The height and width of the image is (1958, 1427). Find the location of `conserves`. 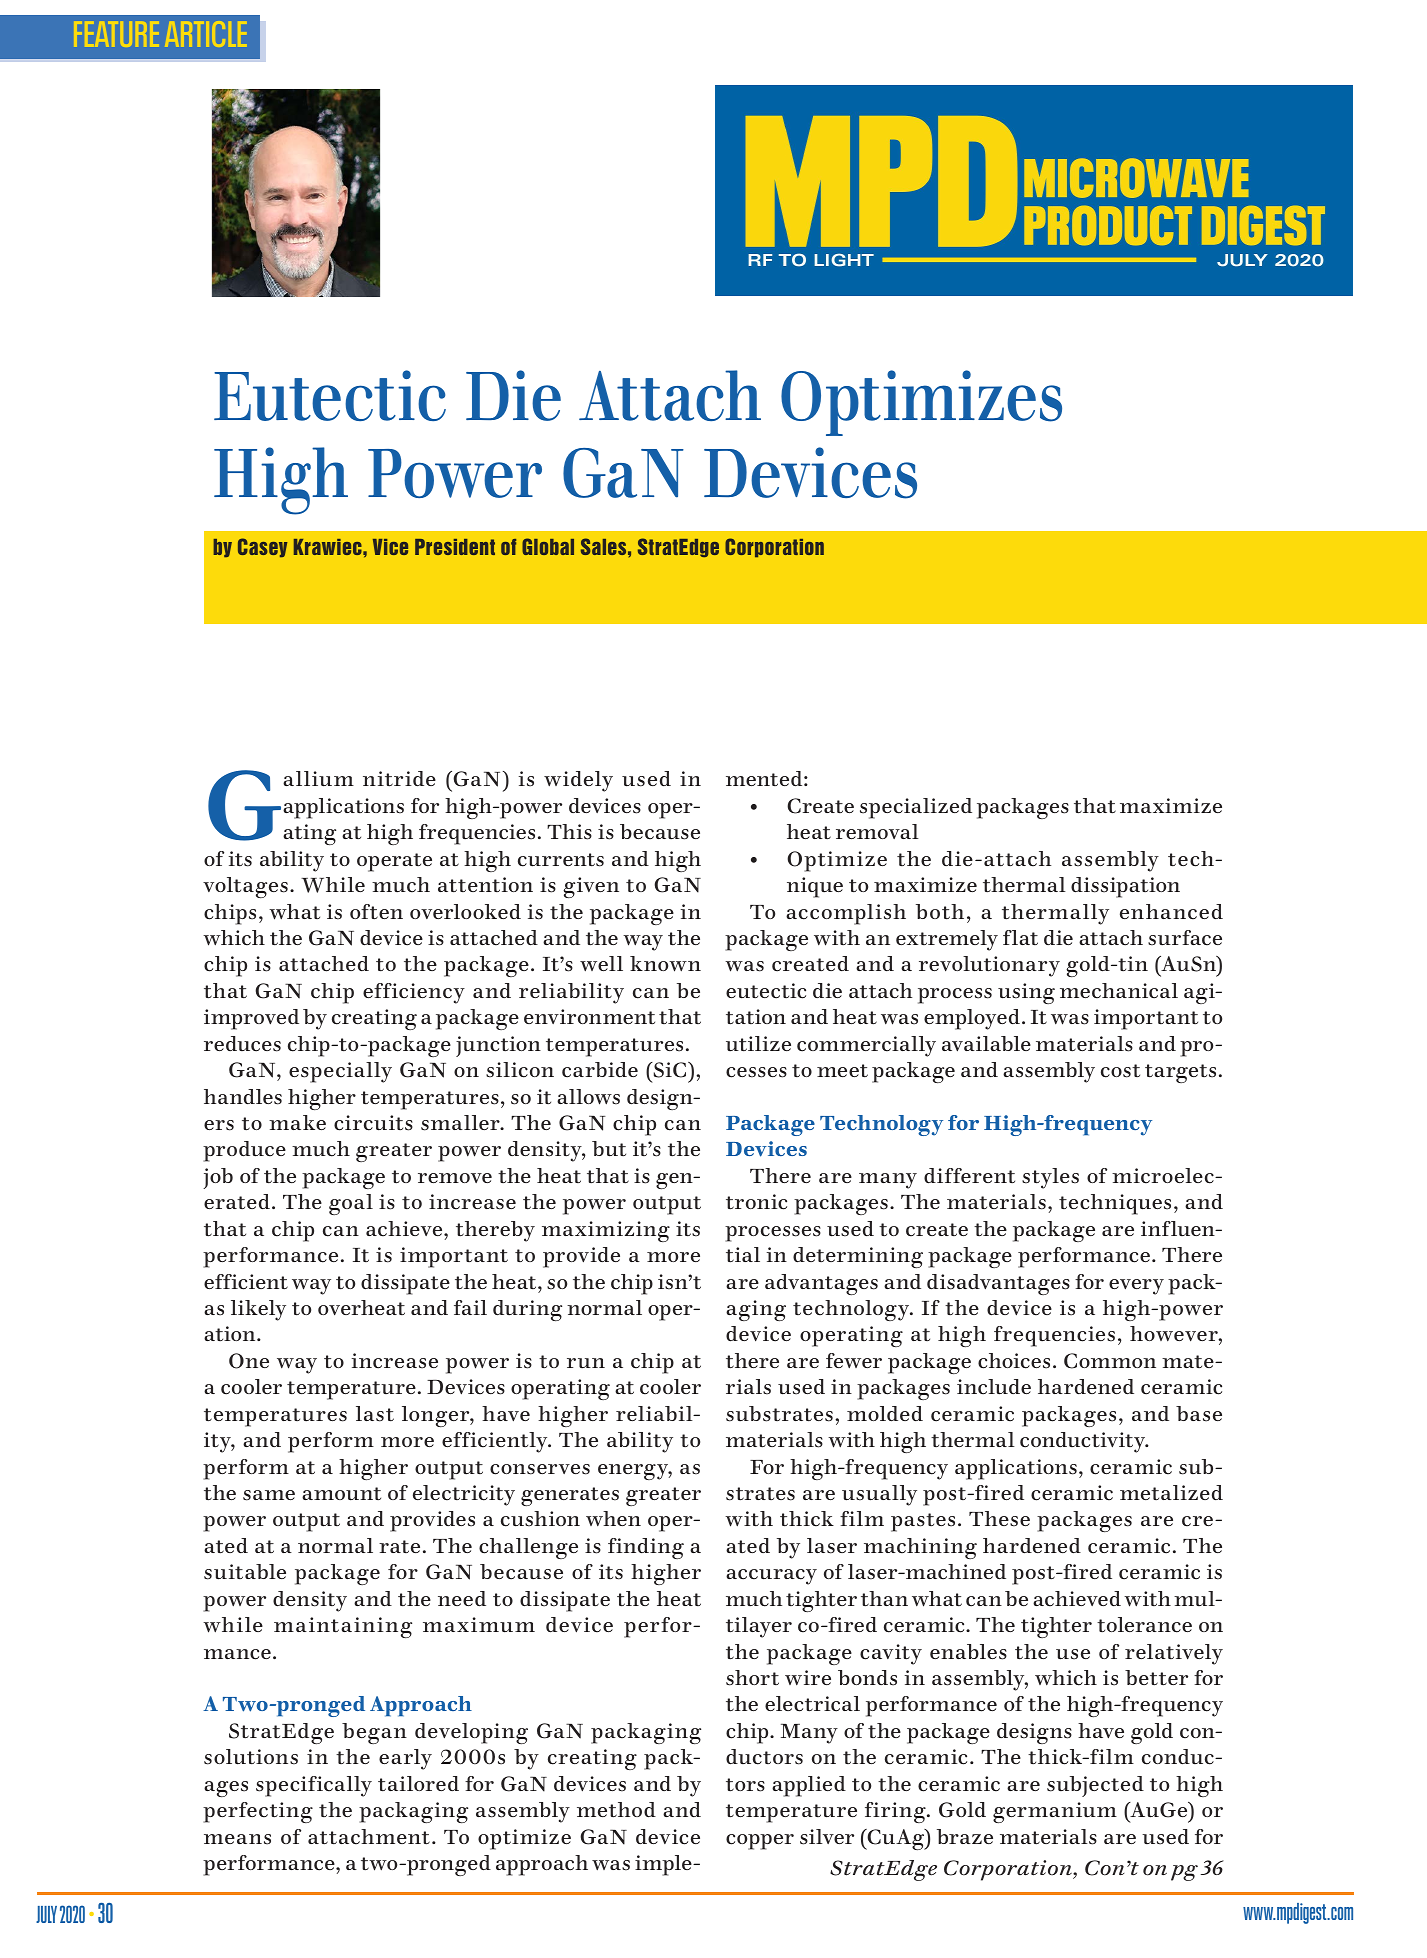

conserves is located at coordinates (540, 1469).
